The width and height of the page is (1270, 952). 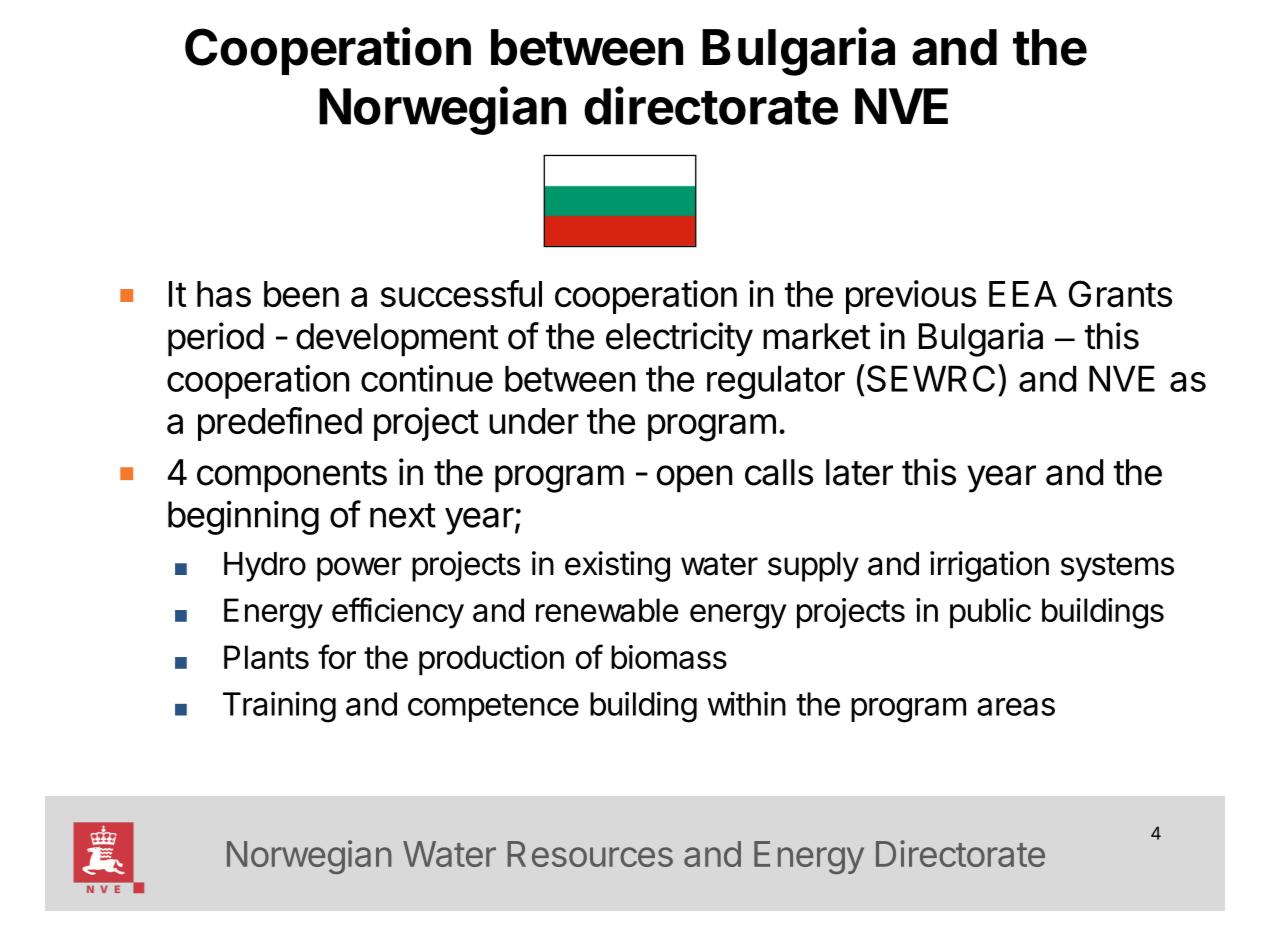 I want to click on Resources, so click(x=590, y=854).
